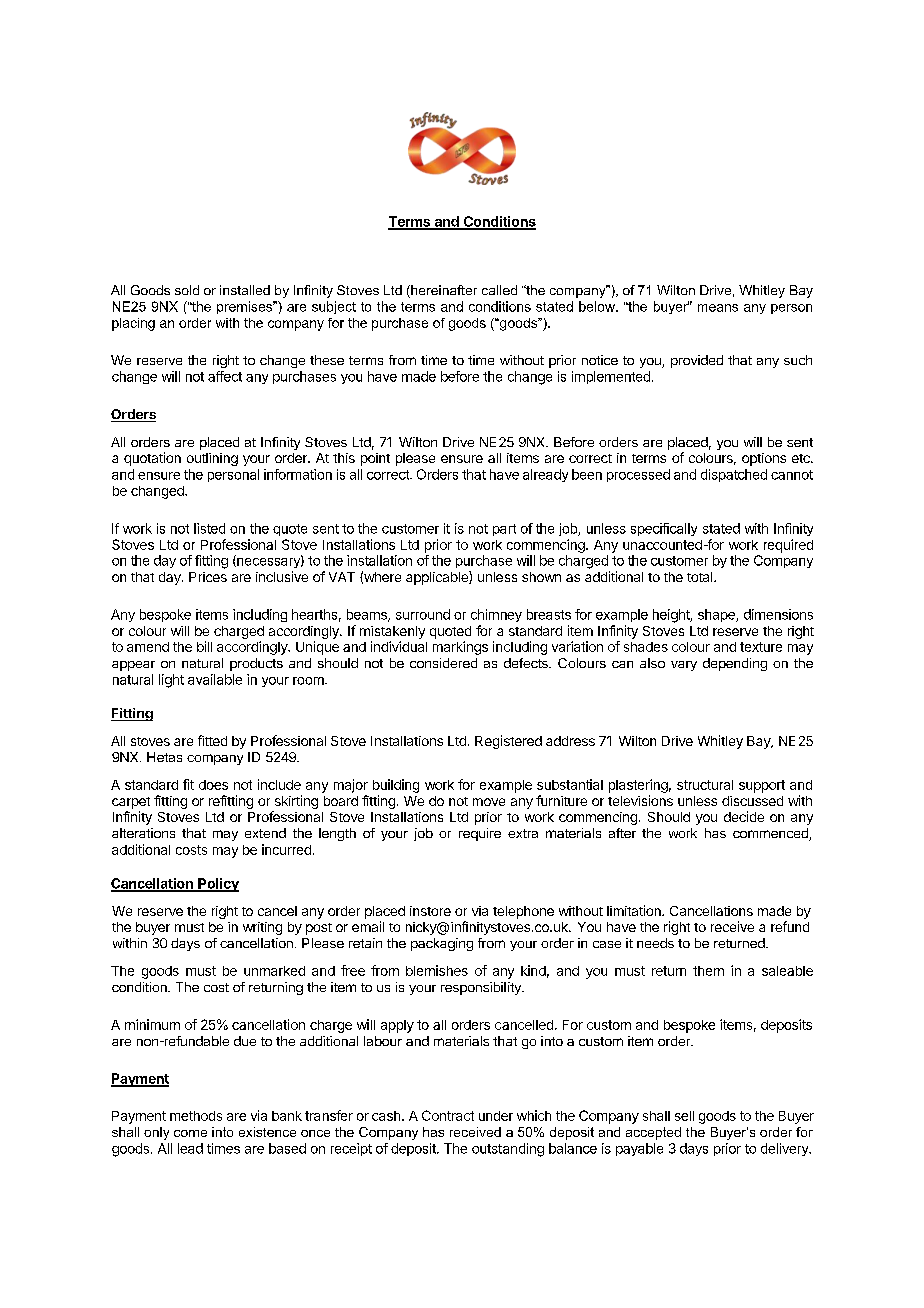 Image resolution: width=924 pixels, height=1308 pixels. What do you see at coordinates (187, 290) in the document?
I see `sold` at bounding box center [187, 290].
